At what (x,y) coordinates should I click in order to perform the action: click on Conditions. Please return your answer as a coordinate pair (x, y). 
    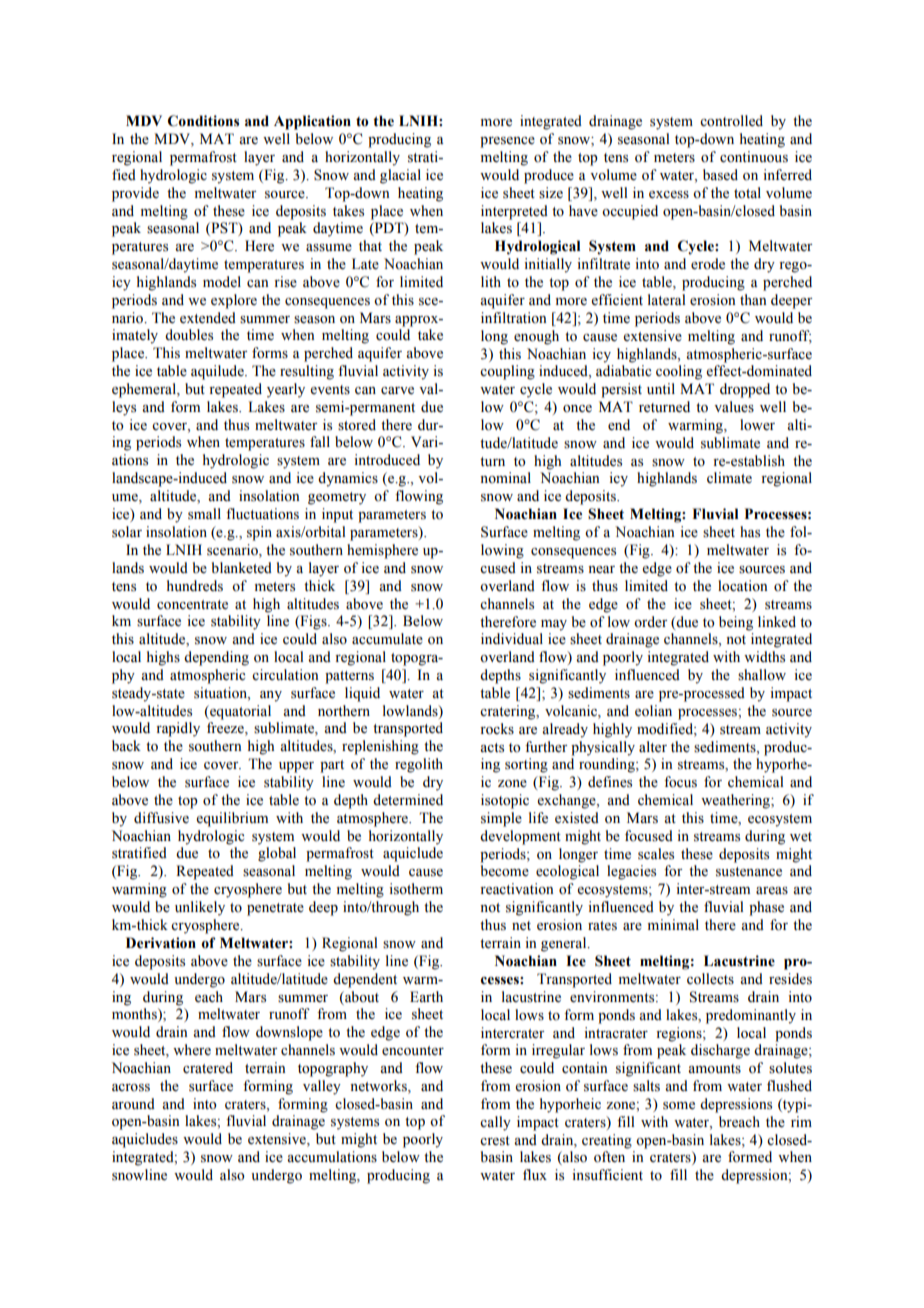
    Looking at the image, I should click on (203, 121).
